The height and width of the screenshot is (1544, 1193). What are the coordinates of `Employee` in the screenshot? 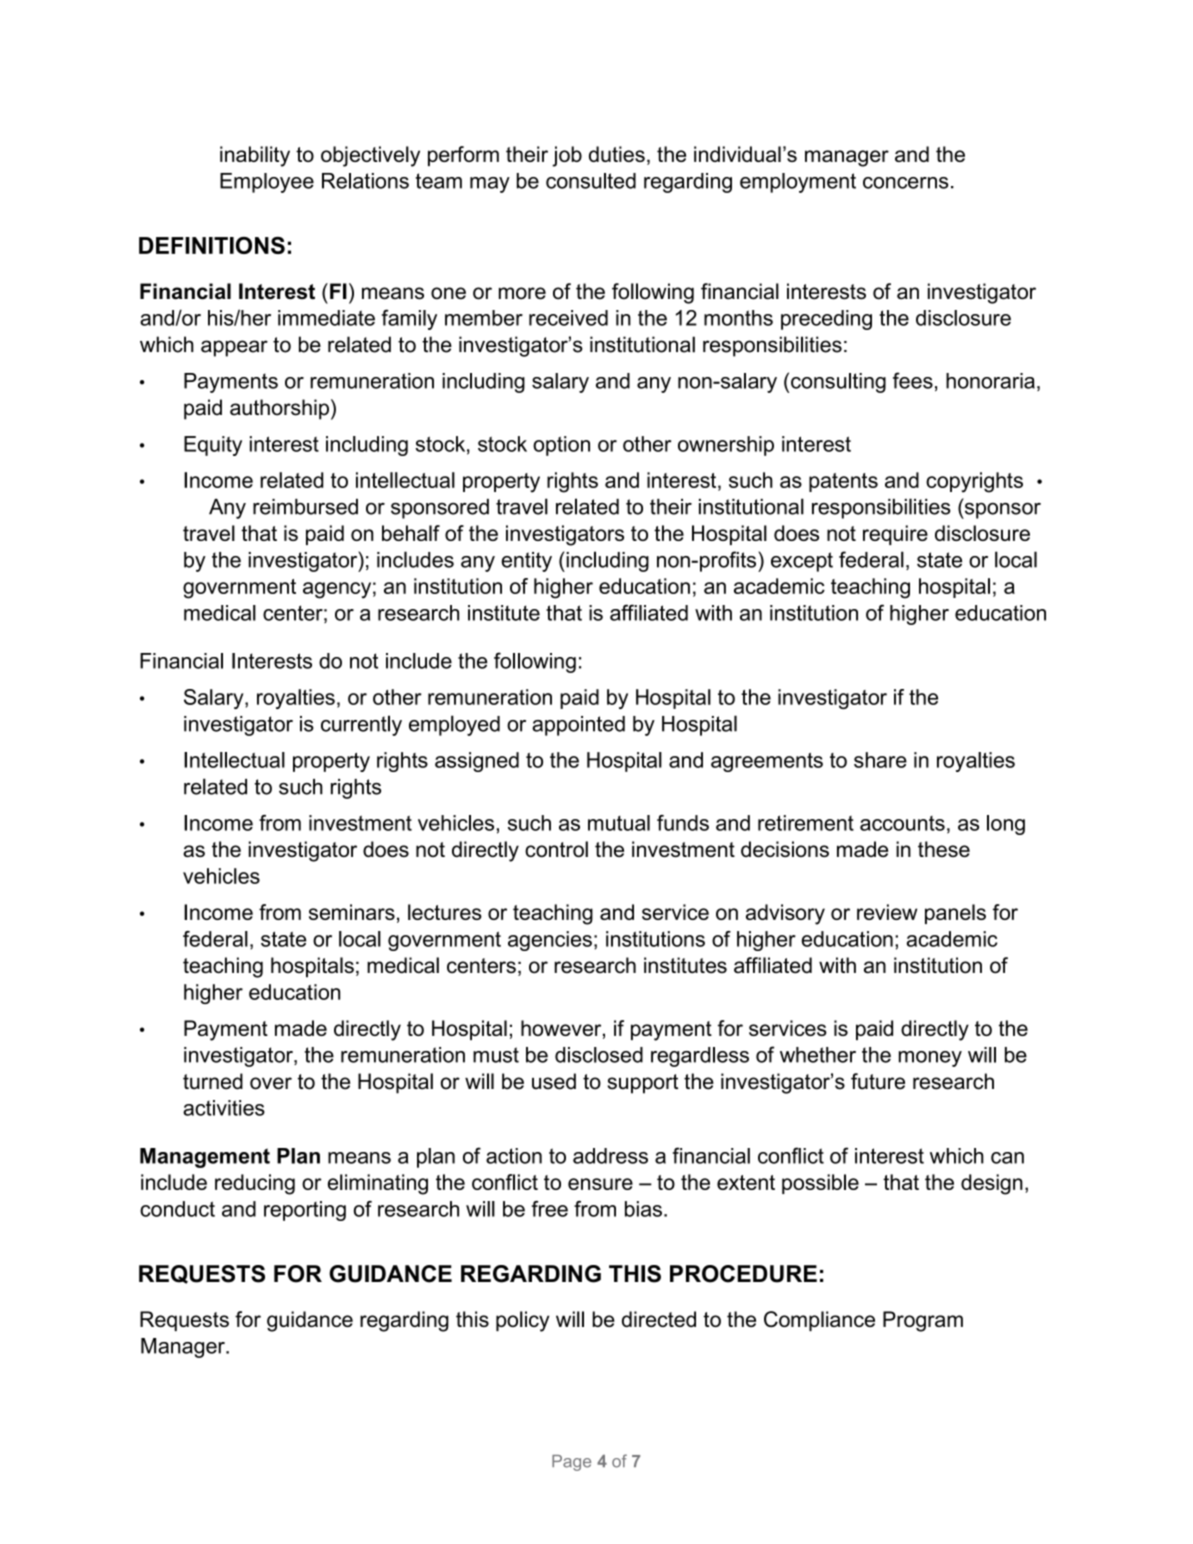 It's located at (267, 183).
